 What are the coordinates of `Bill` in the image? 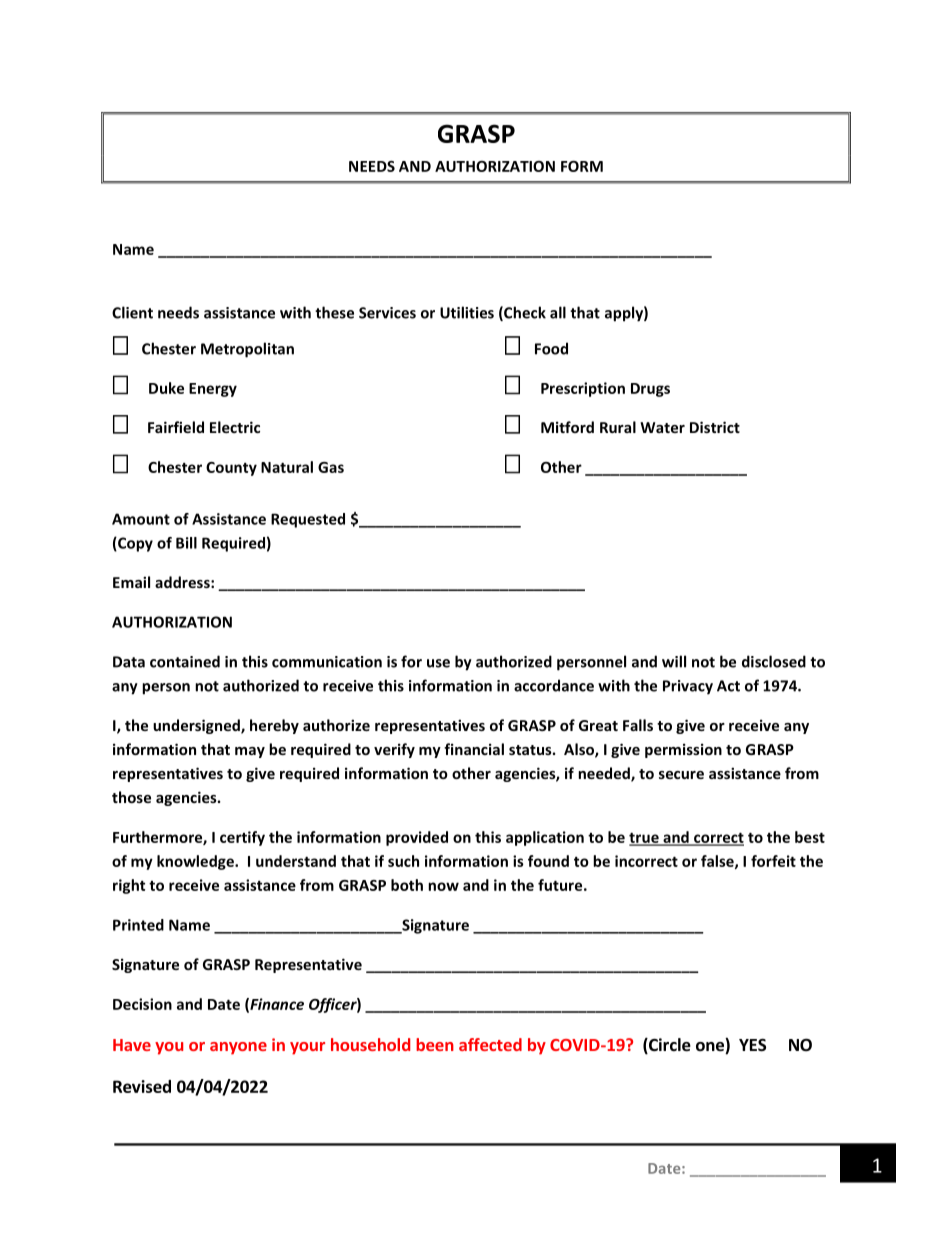 It's located at (186, 543).
